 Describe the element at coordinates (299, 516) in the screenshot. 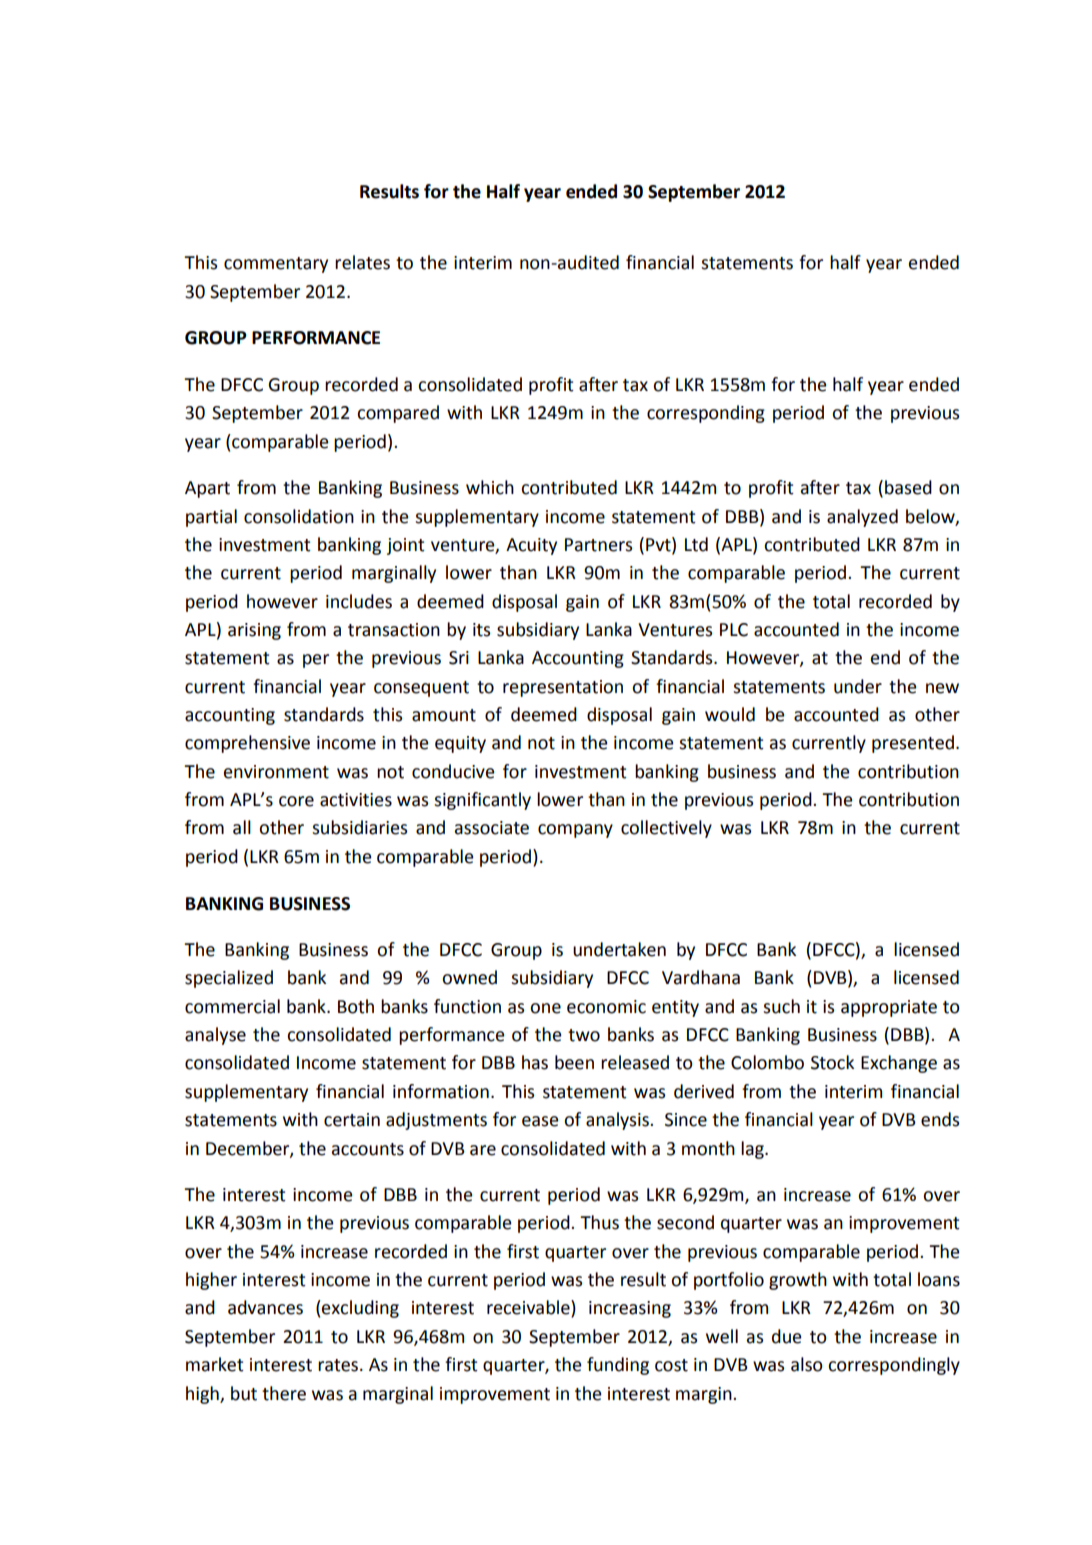

I see `consolidation` at that location.
